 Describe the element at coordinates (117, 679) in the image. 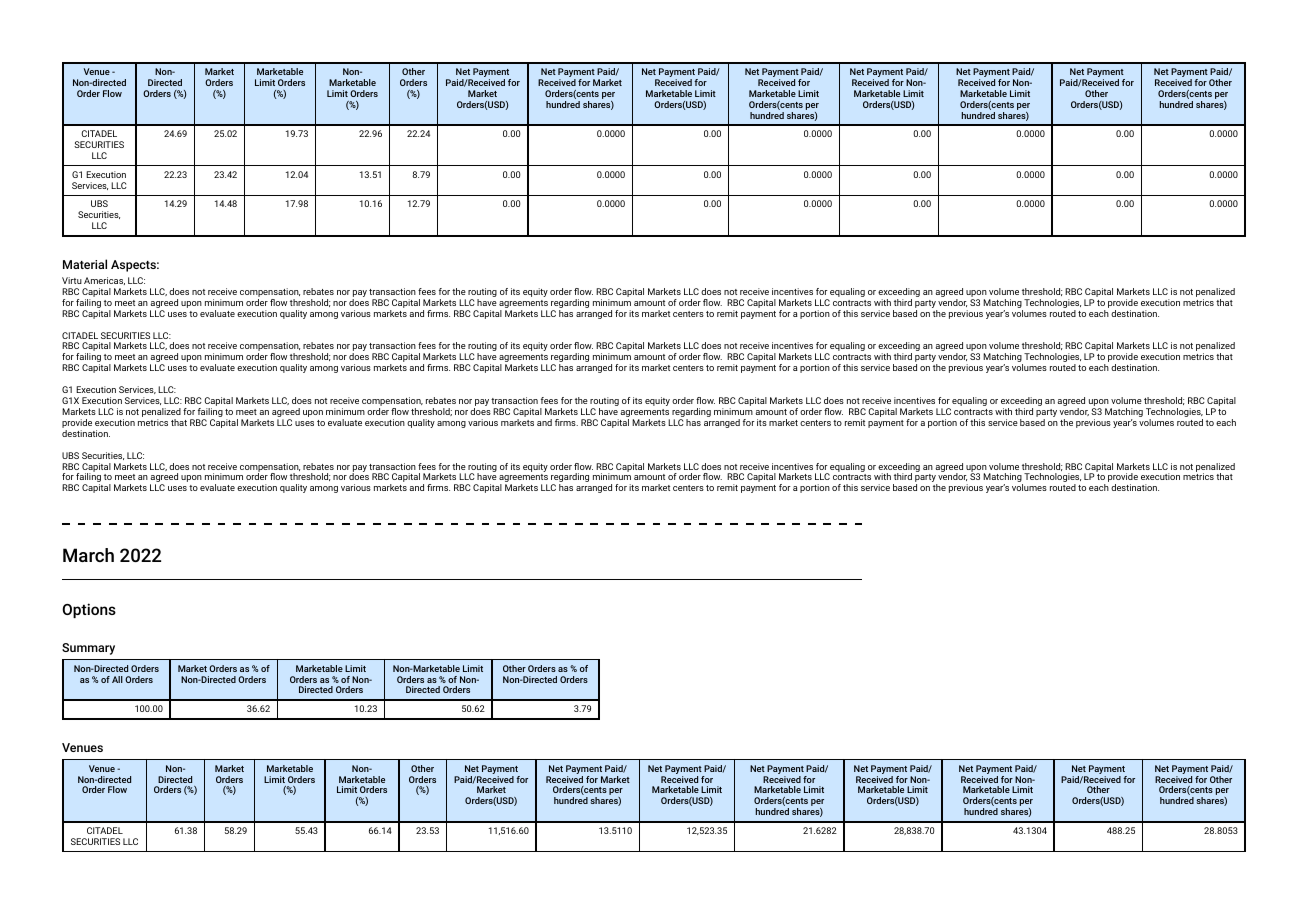

I see `All` at that location.
